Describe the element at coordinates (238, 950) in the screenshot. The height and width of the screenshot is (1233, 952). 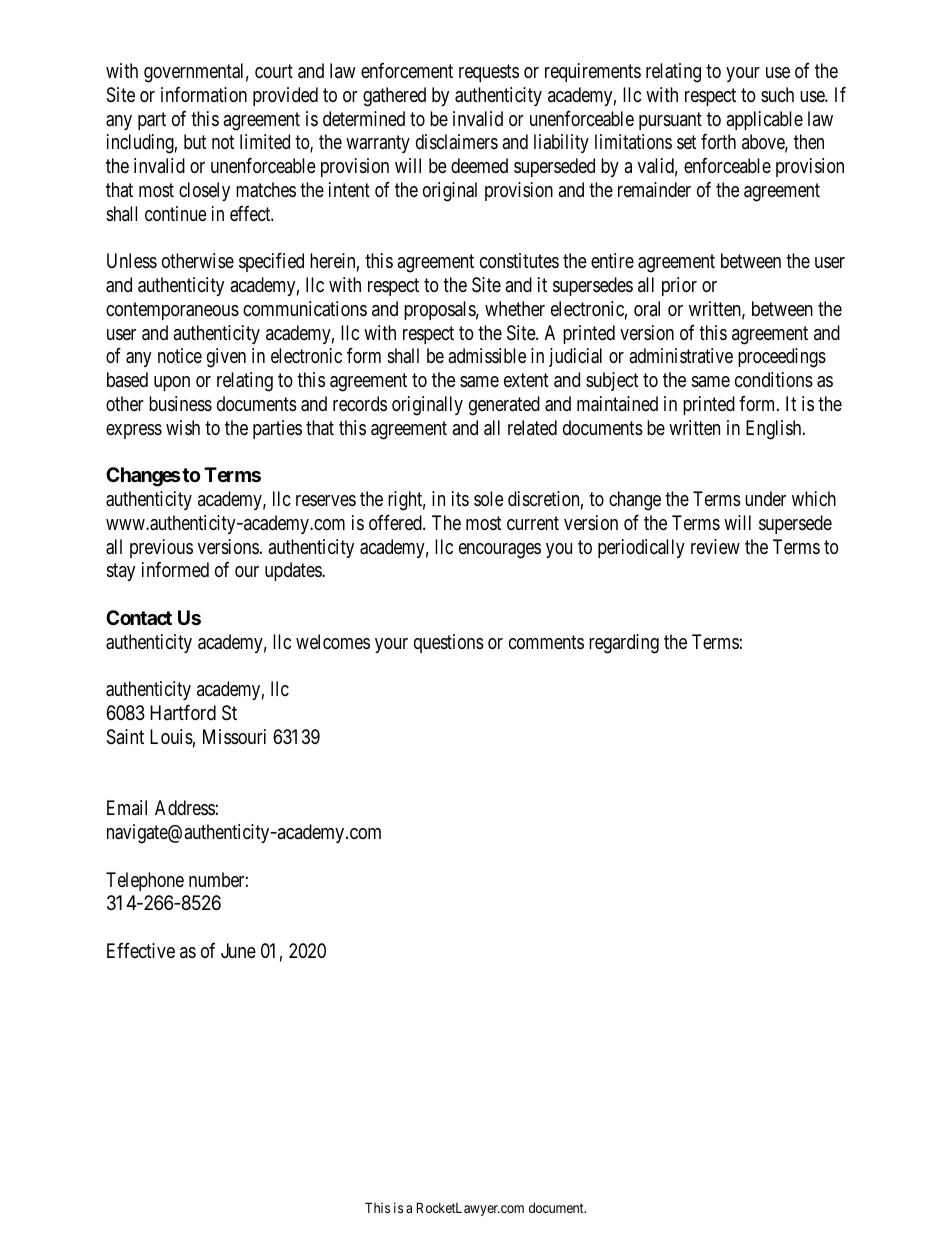
I see `June` at that location.
